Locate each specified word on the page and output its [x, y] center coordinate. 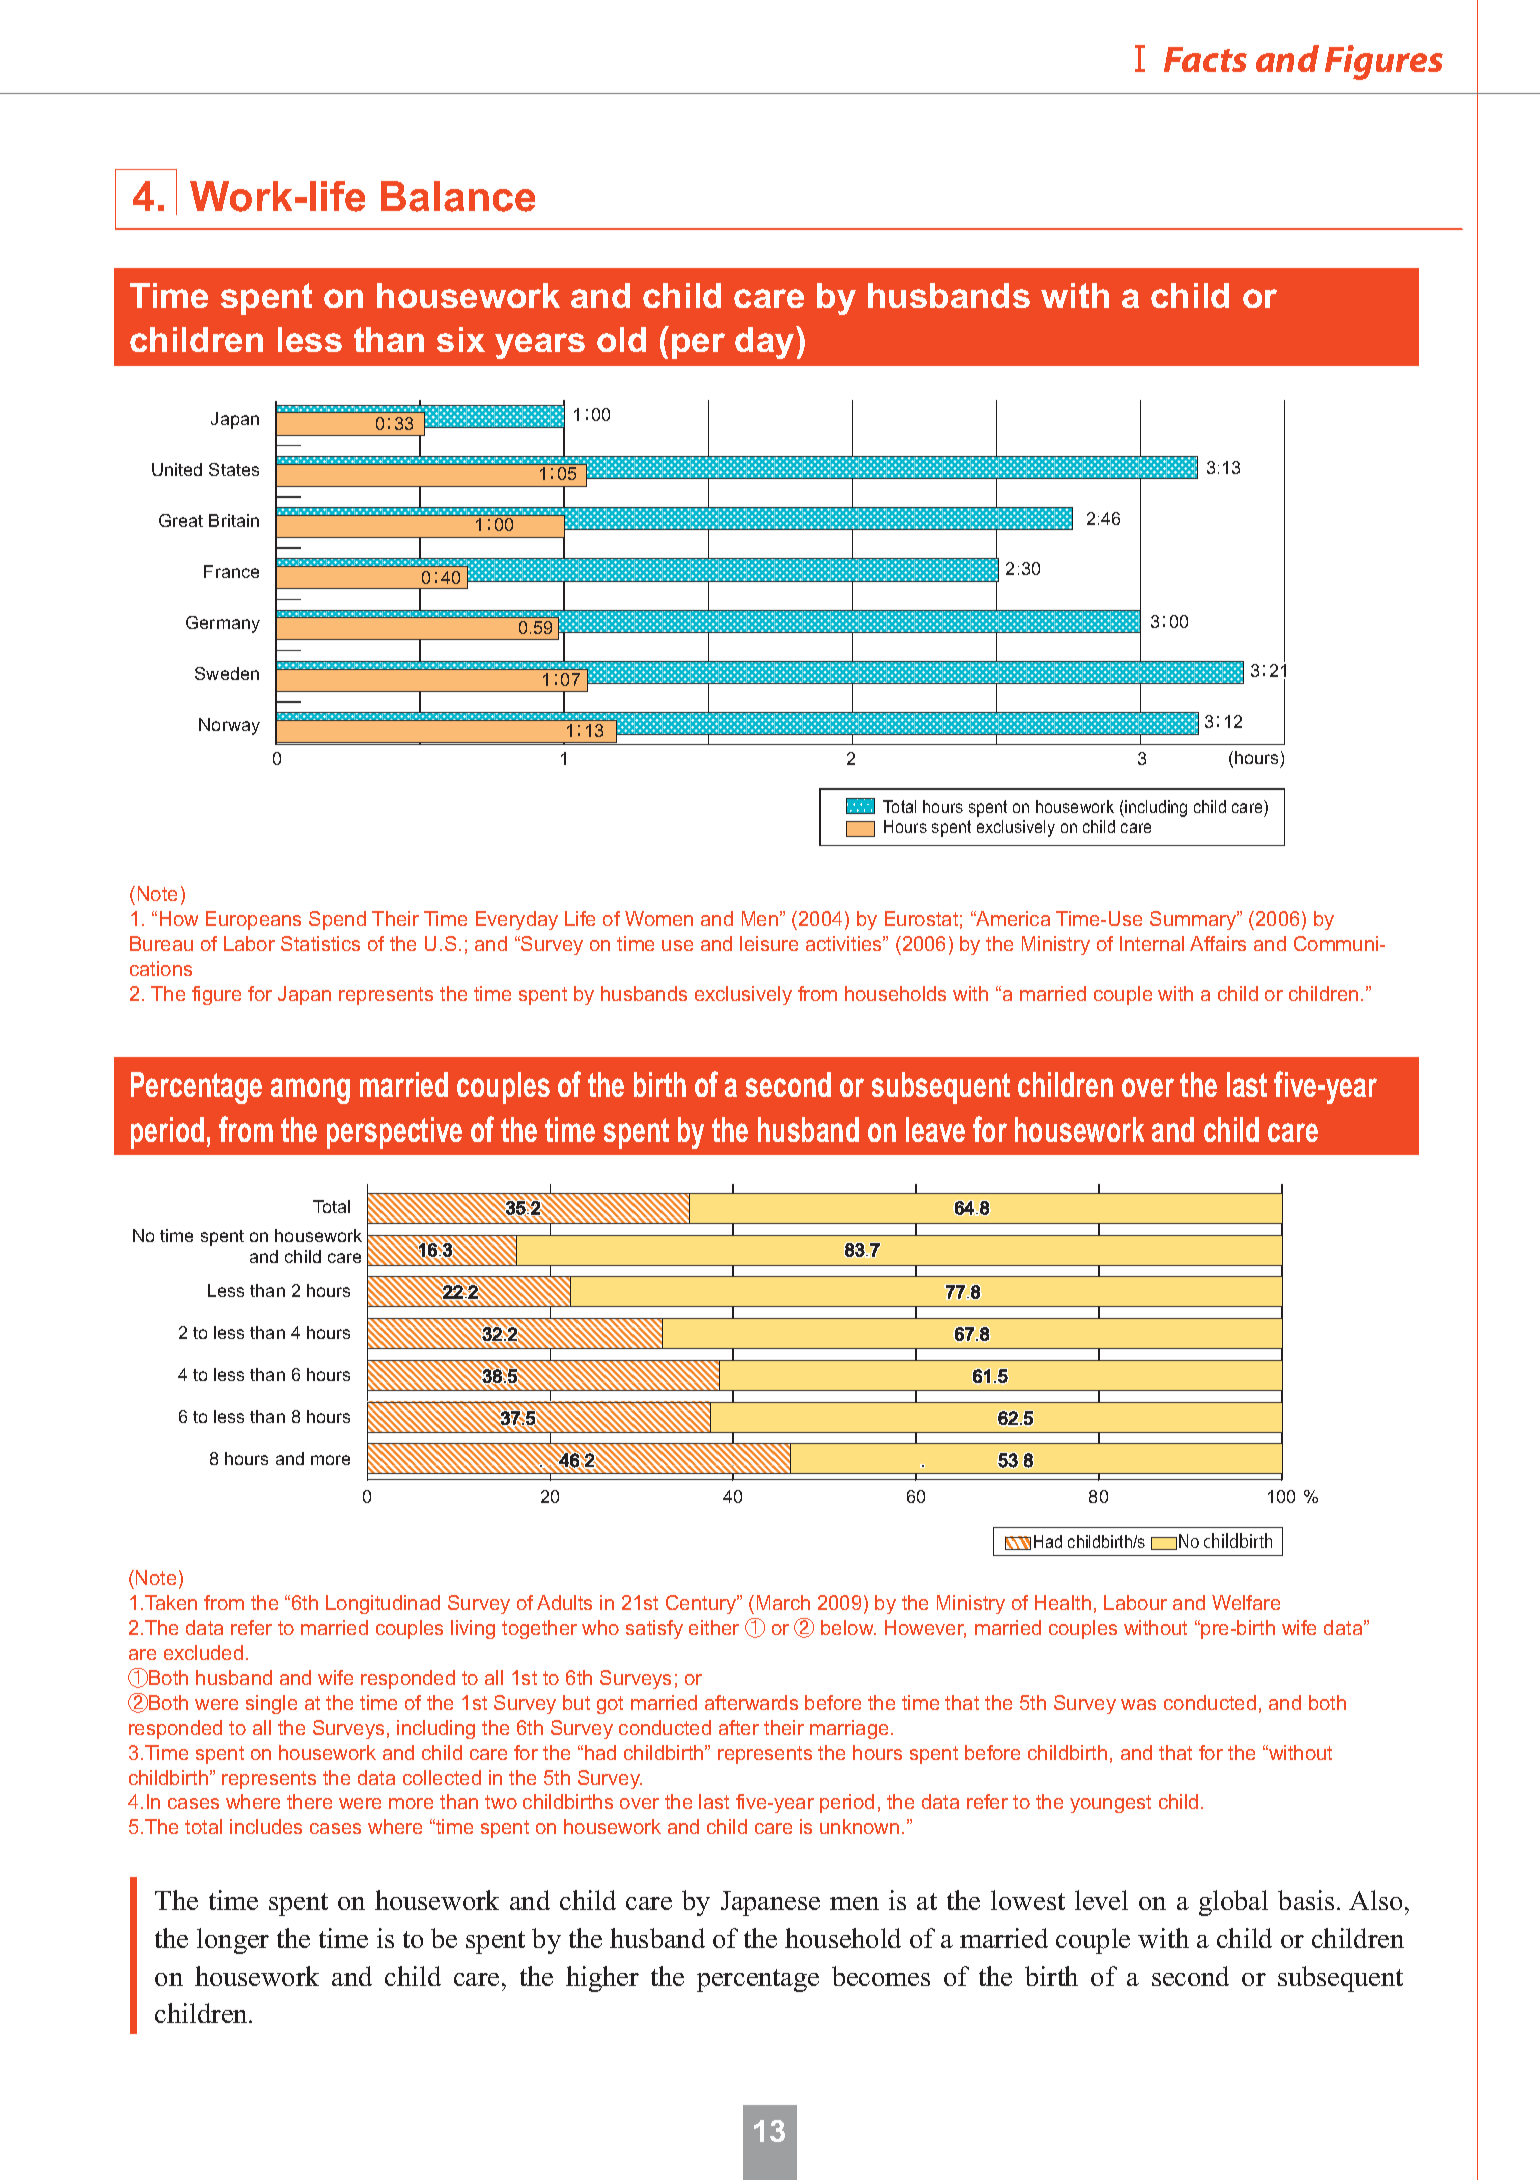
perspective [394, 1133]
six [461, 339]
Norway [229, 726]
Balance [458, 196]
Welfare [1246, 1602]
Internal [1152, 943]
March [783, 1602]
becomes [881, 1976]
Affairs [1218, 943]
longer [233, 1941]
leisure [769, 943]
